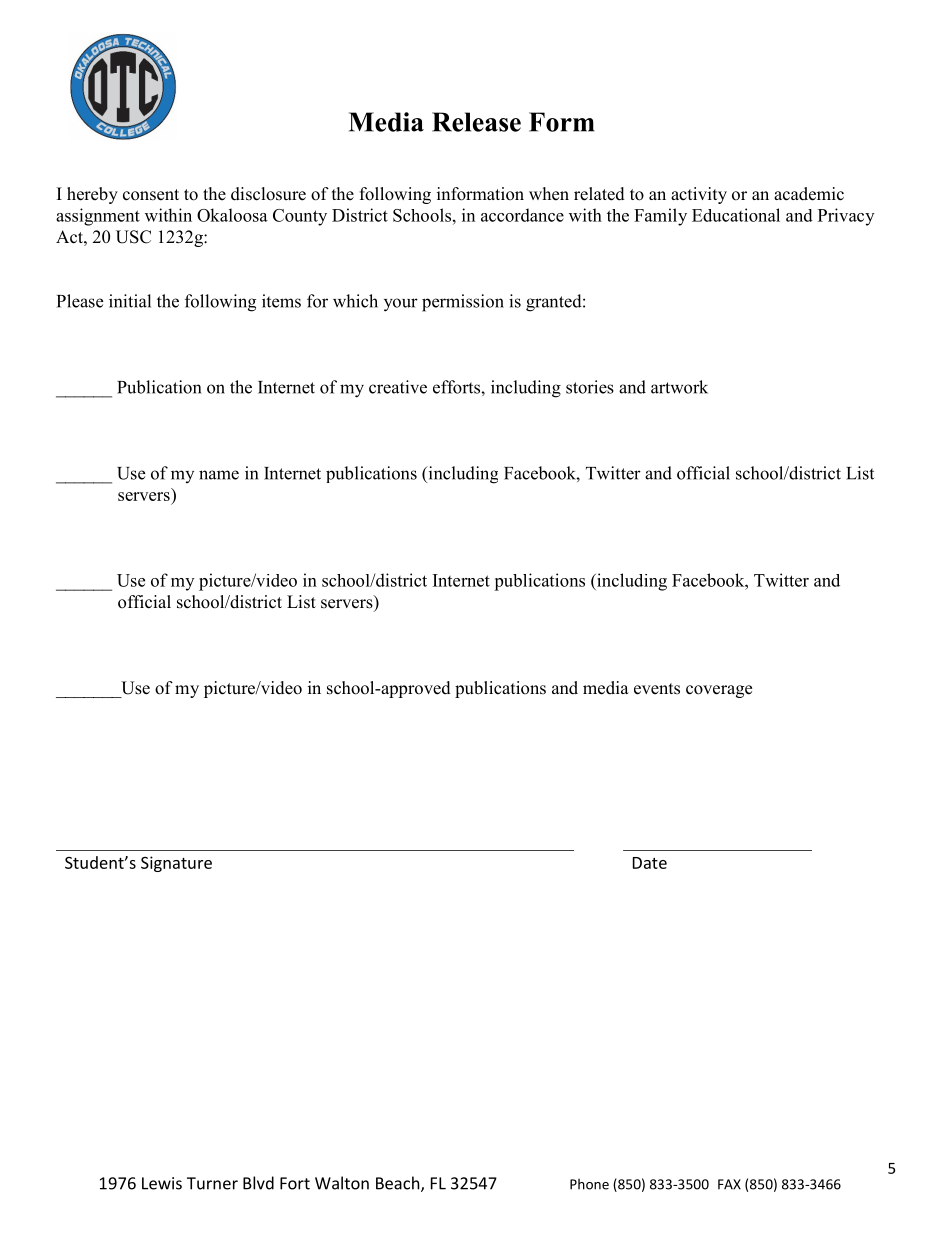  What do you see at coordinates (679, 387) in the screenshot?
I see `artwork` at bounding box center [679, 387].
